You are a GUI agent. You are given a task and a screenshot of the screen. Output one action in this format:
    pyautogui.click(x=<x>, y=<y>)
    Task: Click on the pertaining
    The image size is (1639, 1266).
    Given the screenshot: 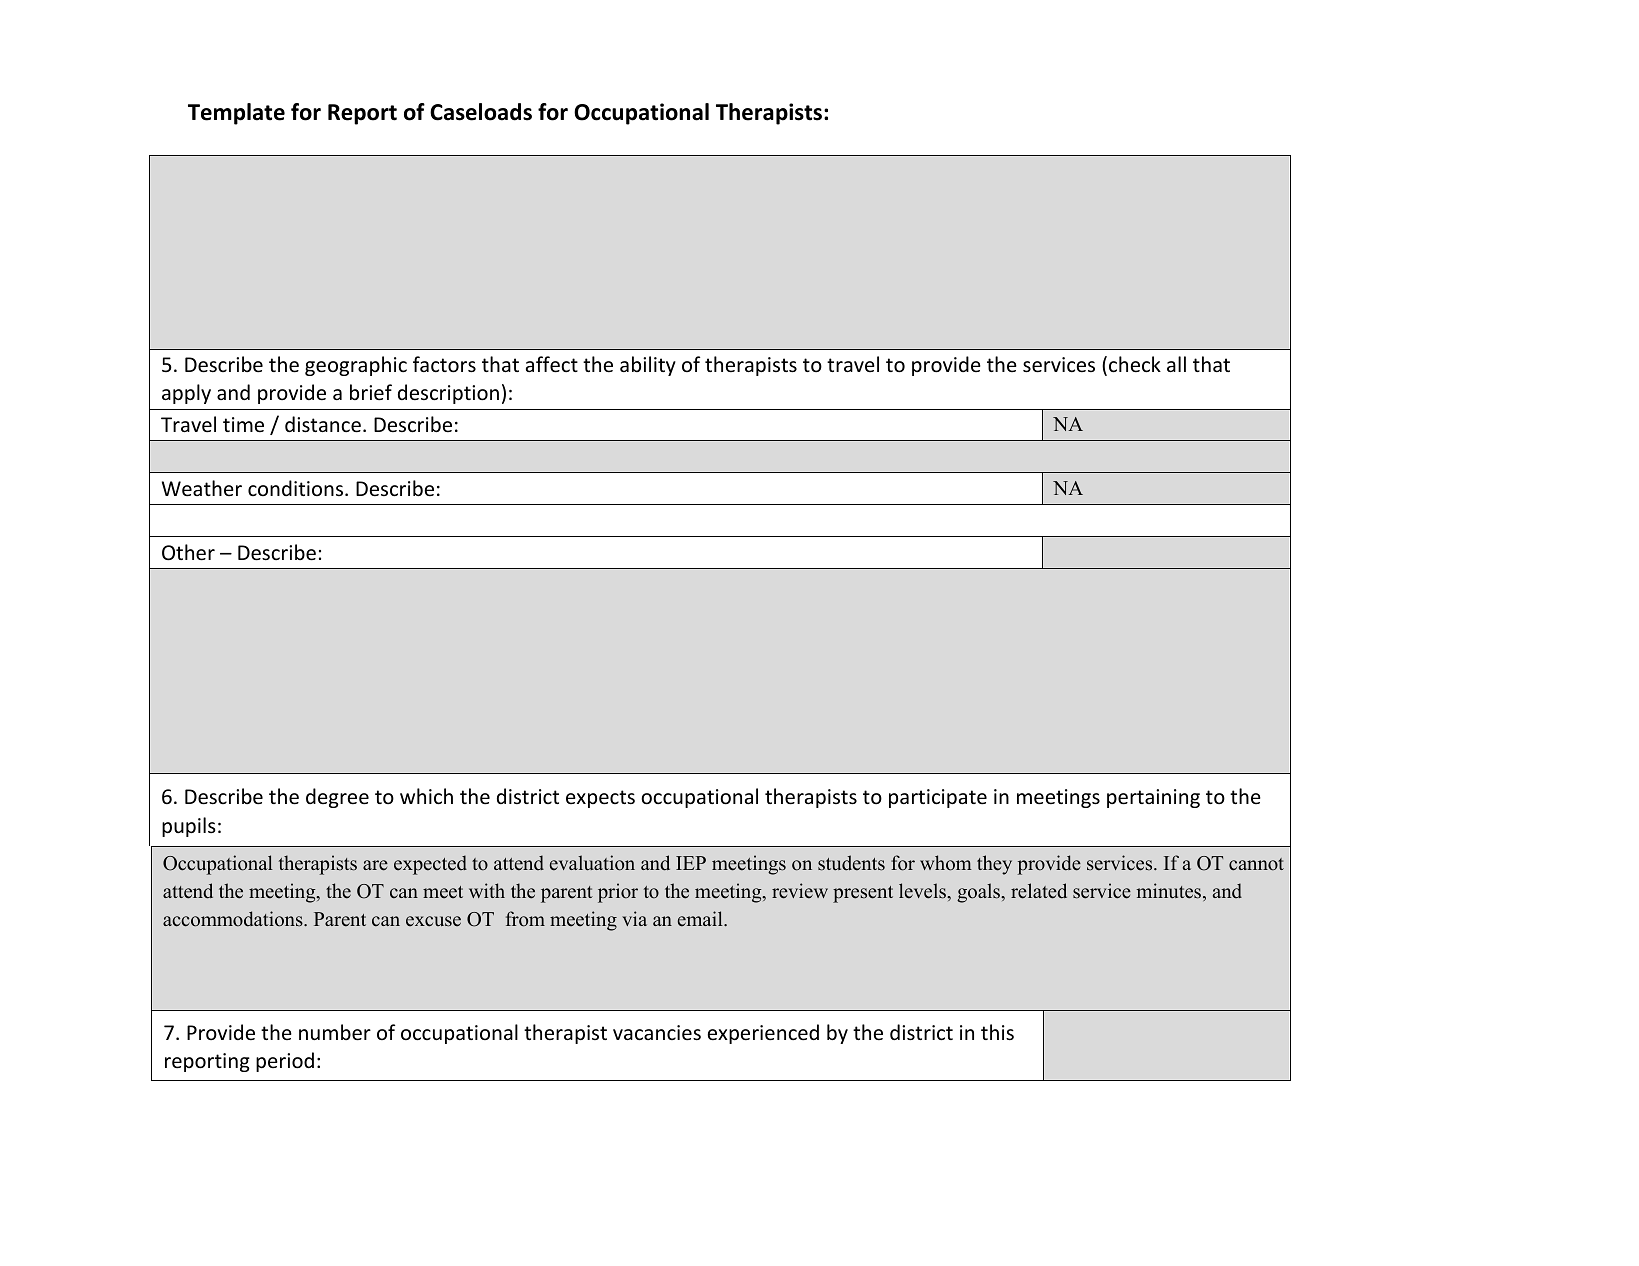 What is the action you would take?
    pyautogui.click(x=1153, y=798)
